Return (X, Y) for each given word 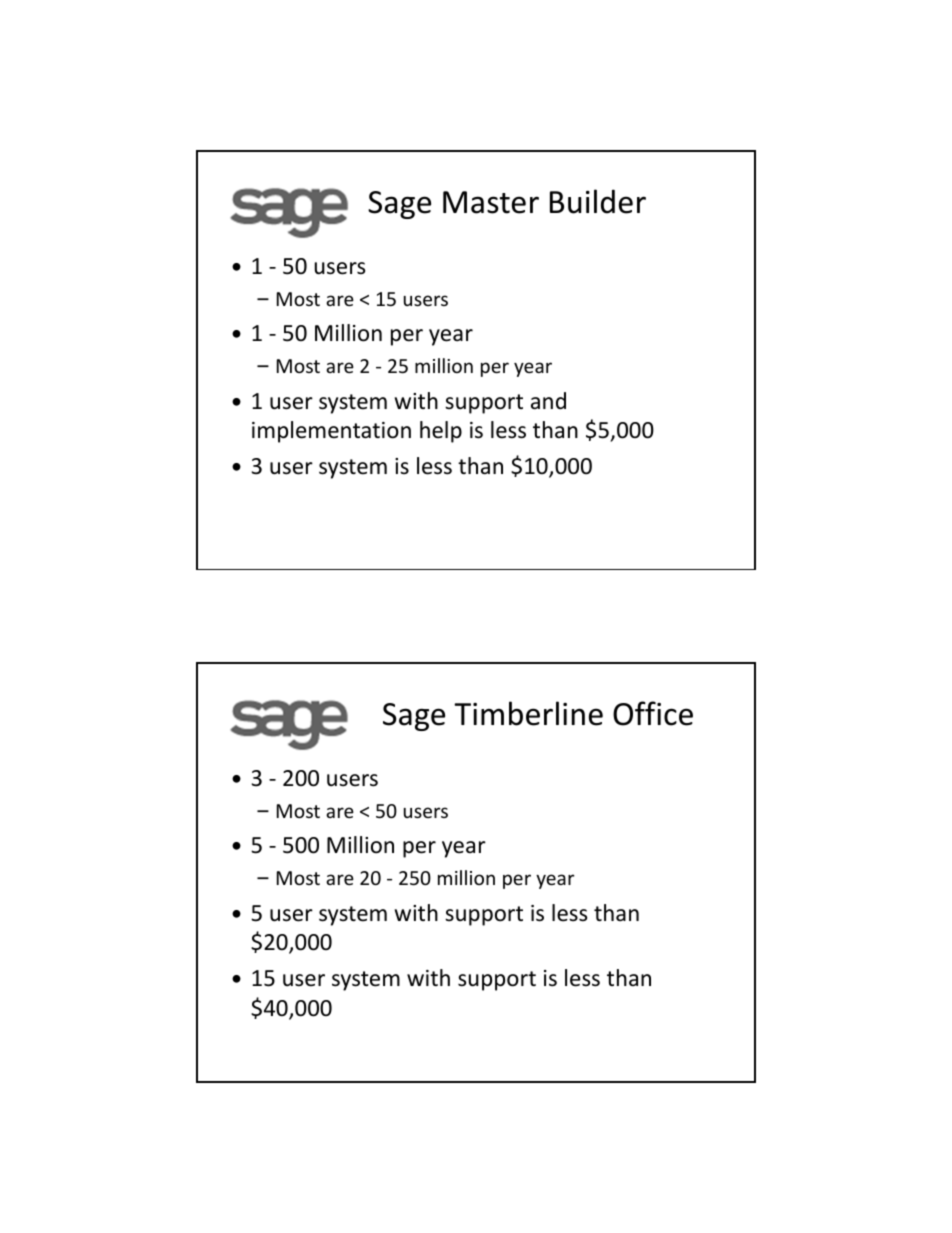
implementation (331, 432)
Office (653, 713)
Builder (598, 201)
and (548, 401)
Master (491, 202)
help (441, 432)
